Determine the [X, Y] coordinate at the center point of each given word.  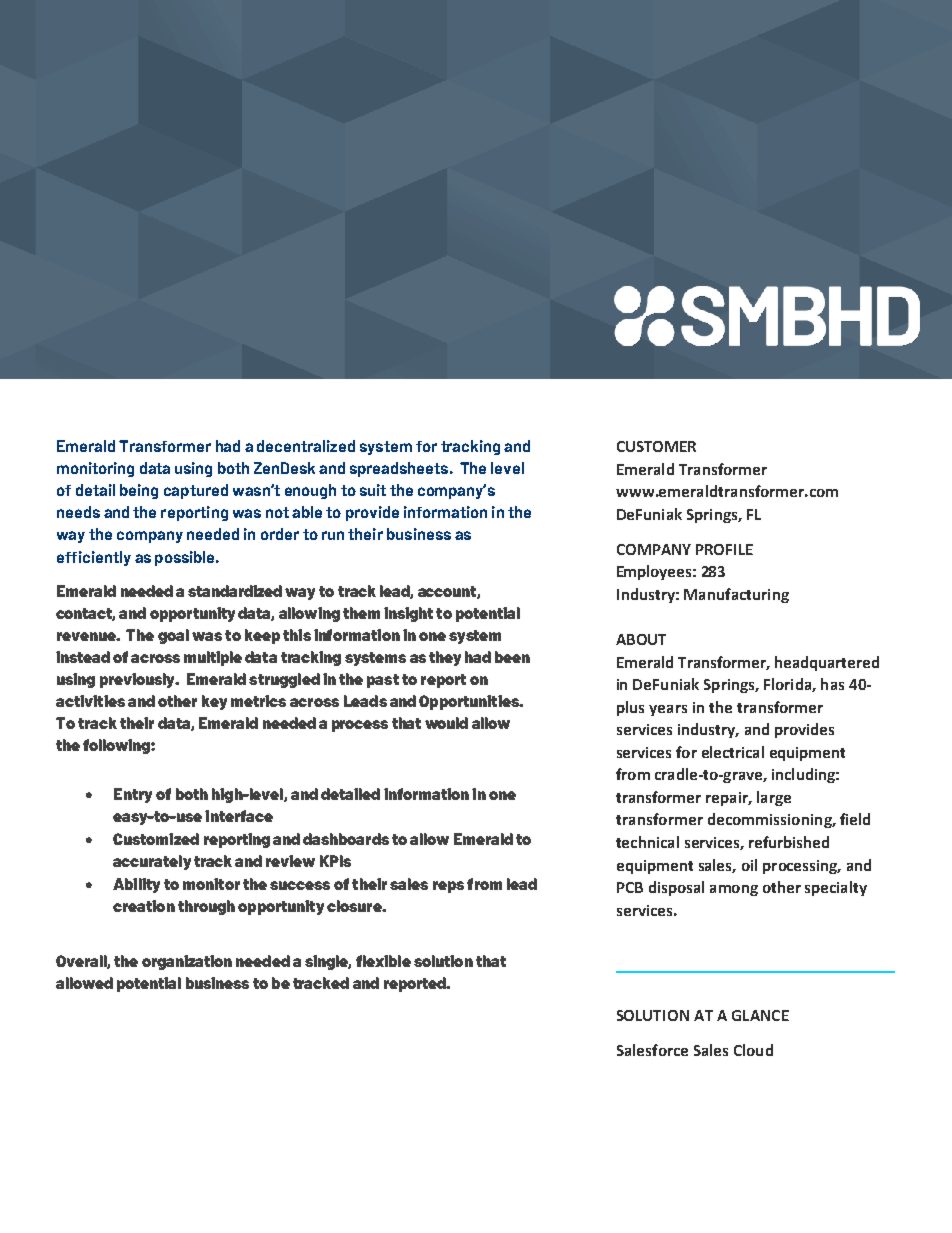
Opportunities [470, 702]
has [832, 684]
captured [196, 491]
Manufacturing [736, 595]
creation [144, 906]
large [774, 798]
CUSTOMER [656, 446]
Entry [133, 795]
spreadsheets [400, 469]
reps [448, 887]
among [734, 890]
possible [186, 558]
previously [139, 680]
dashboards [346, 839]
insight [408, 614]
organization [187, 962]
